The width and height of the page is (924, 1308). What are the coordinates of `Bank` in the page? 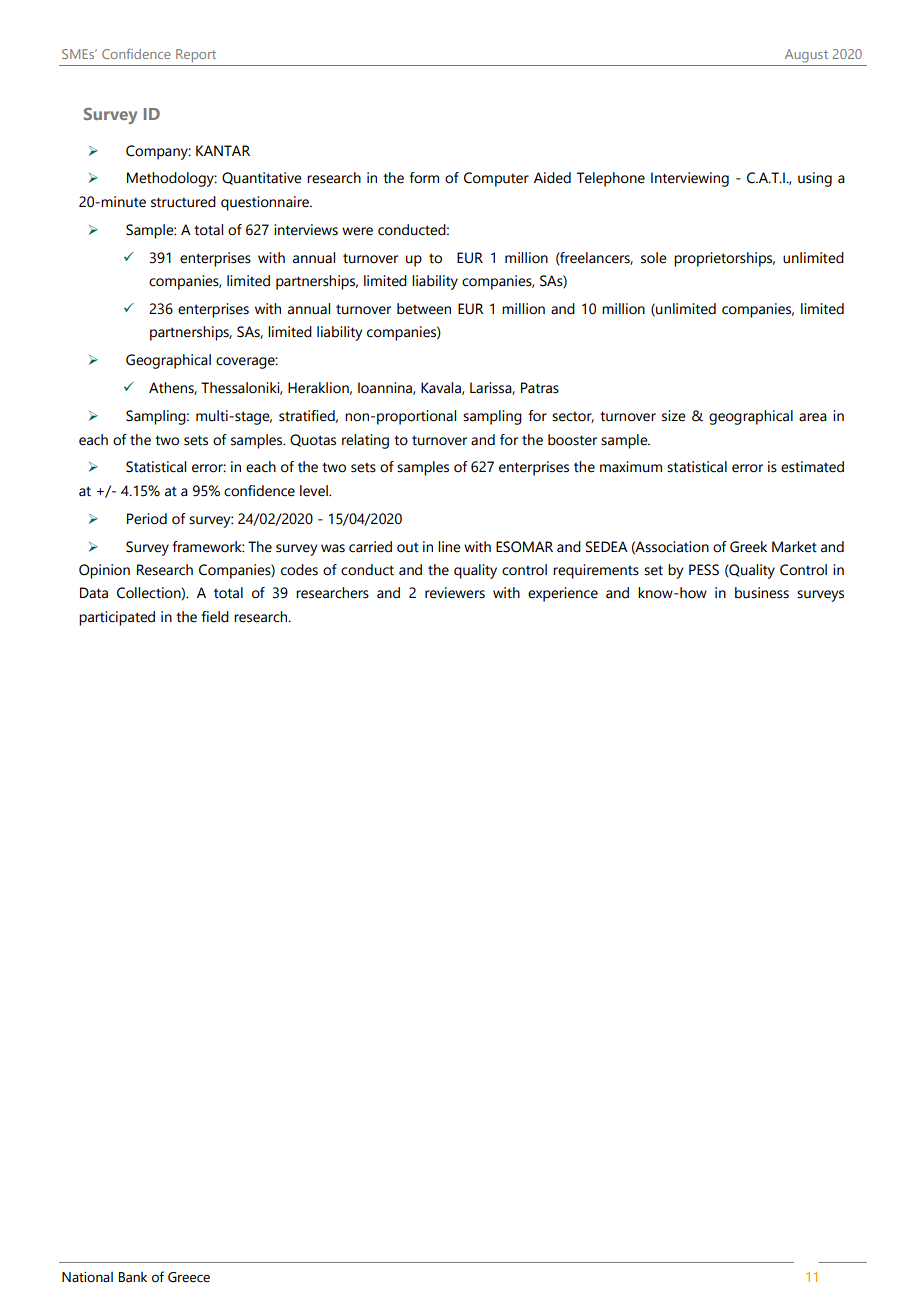 It's located at (133, 1277).
